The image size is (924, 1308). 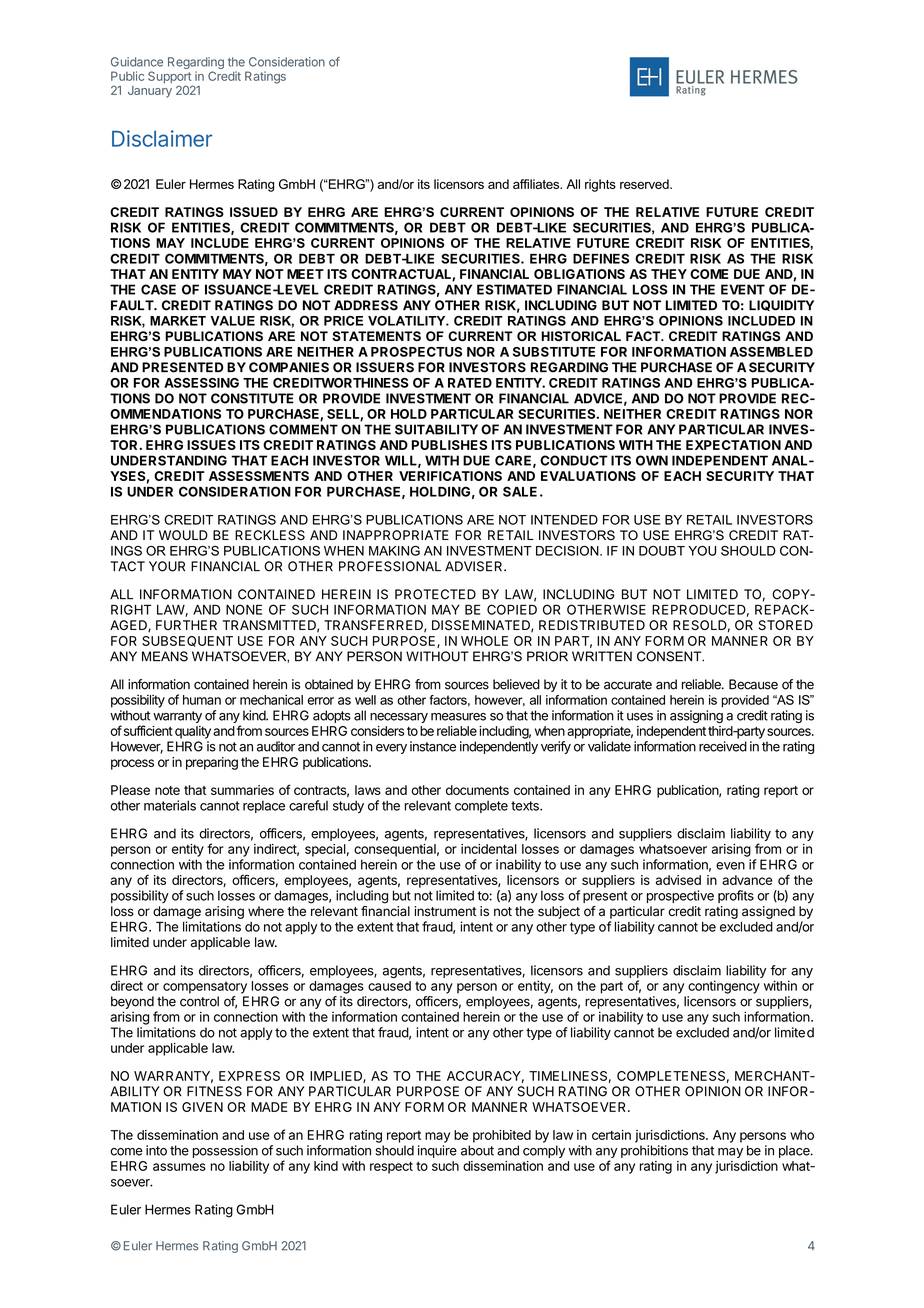 I want to click on PROTECTED, so click(x=435, y=594).
